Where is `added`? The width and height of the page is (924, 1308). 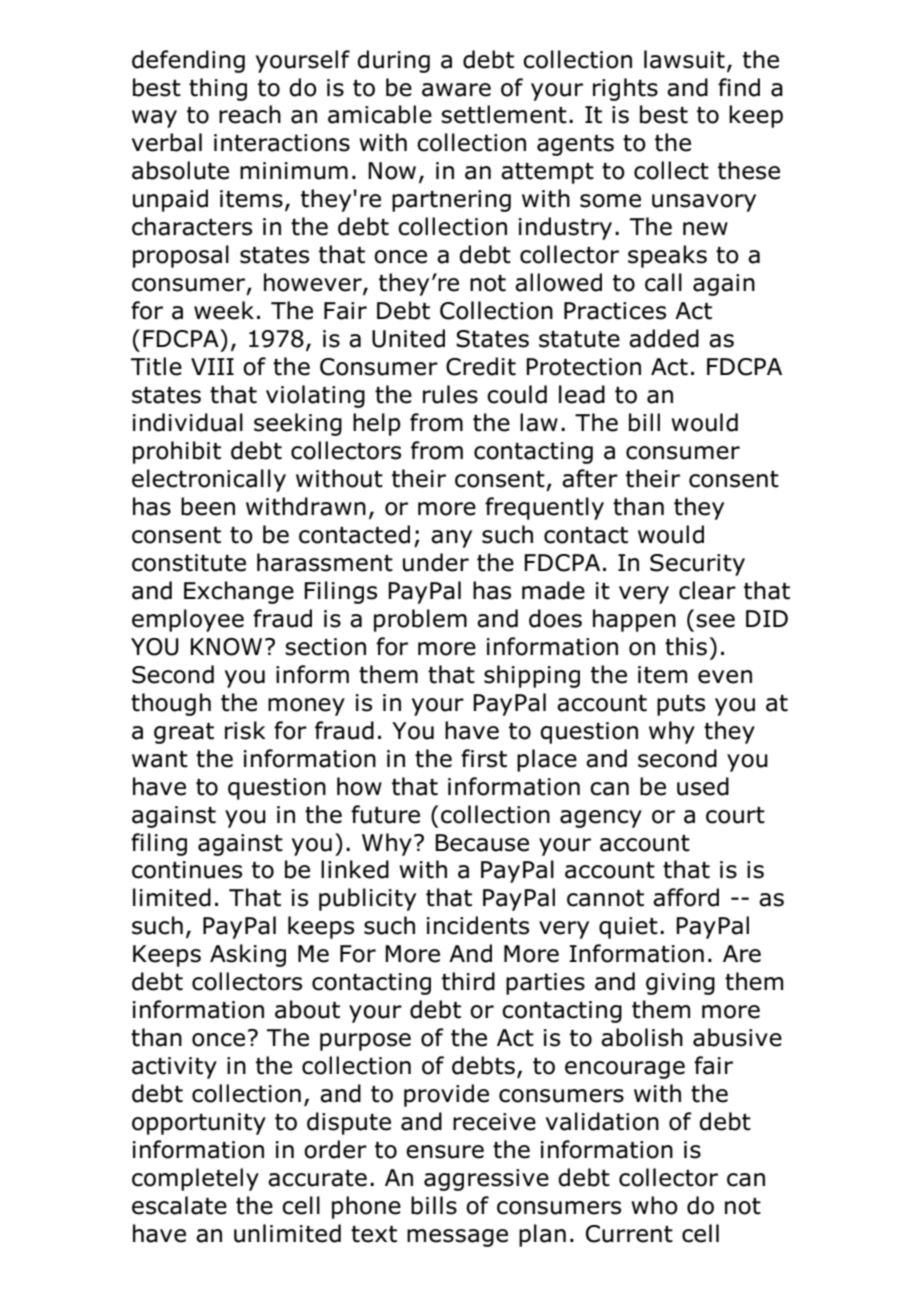
added is located at coordinates (664, 338).
